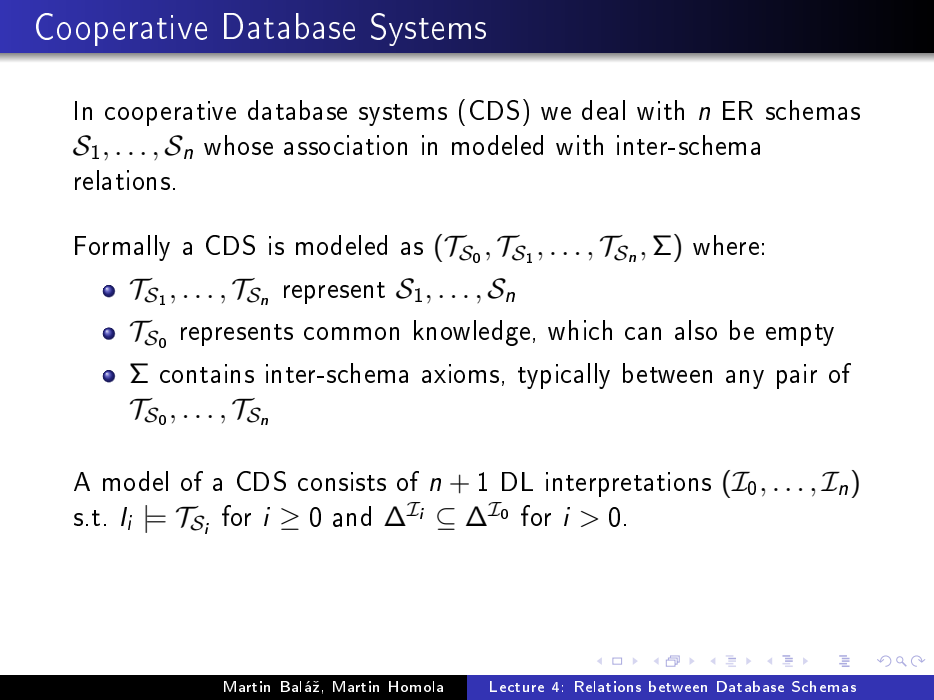 This page has height=700, width=934. I want to click on also, so click(696, 330).
